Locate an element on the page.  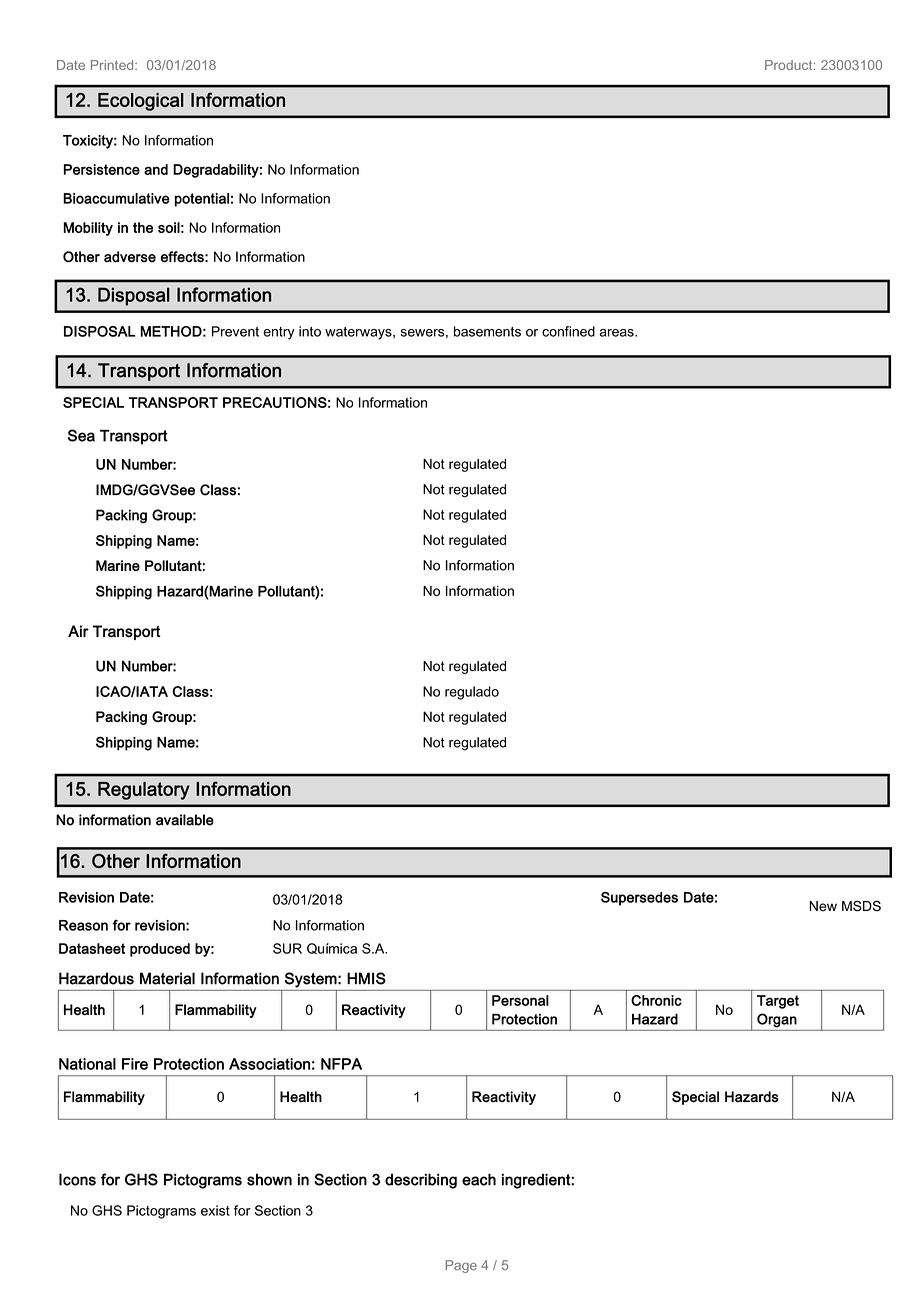
potential is located at coordinates (202, 200).
